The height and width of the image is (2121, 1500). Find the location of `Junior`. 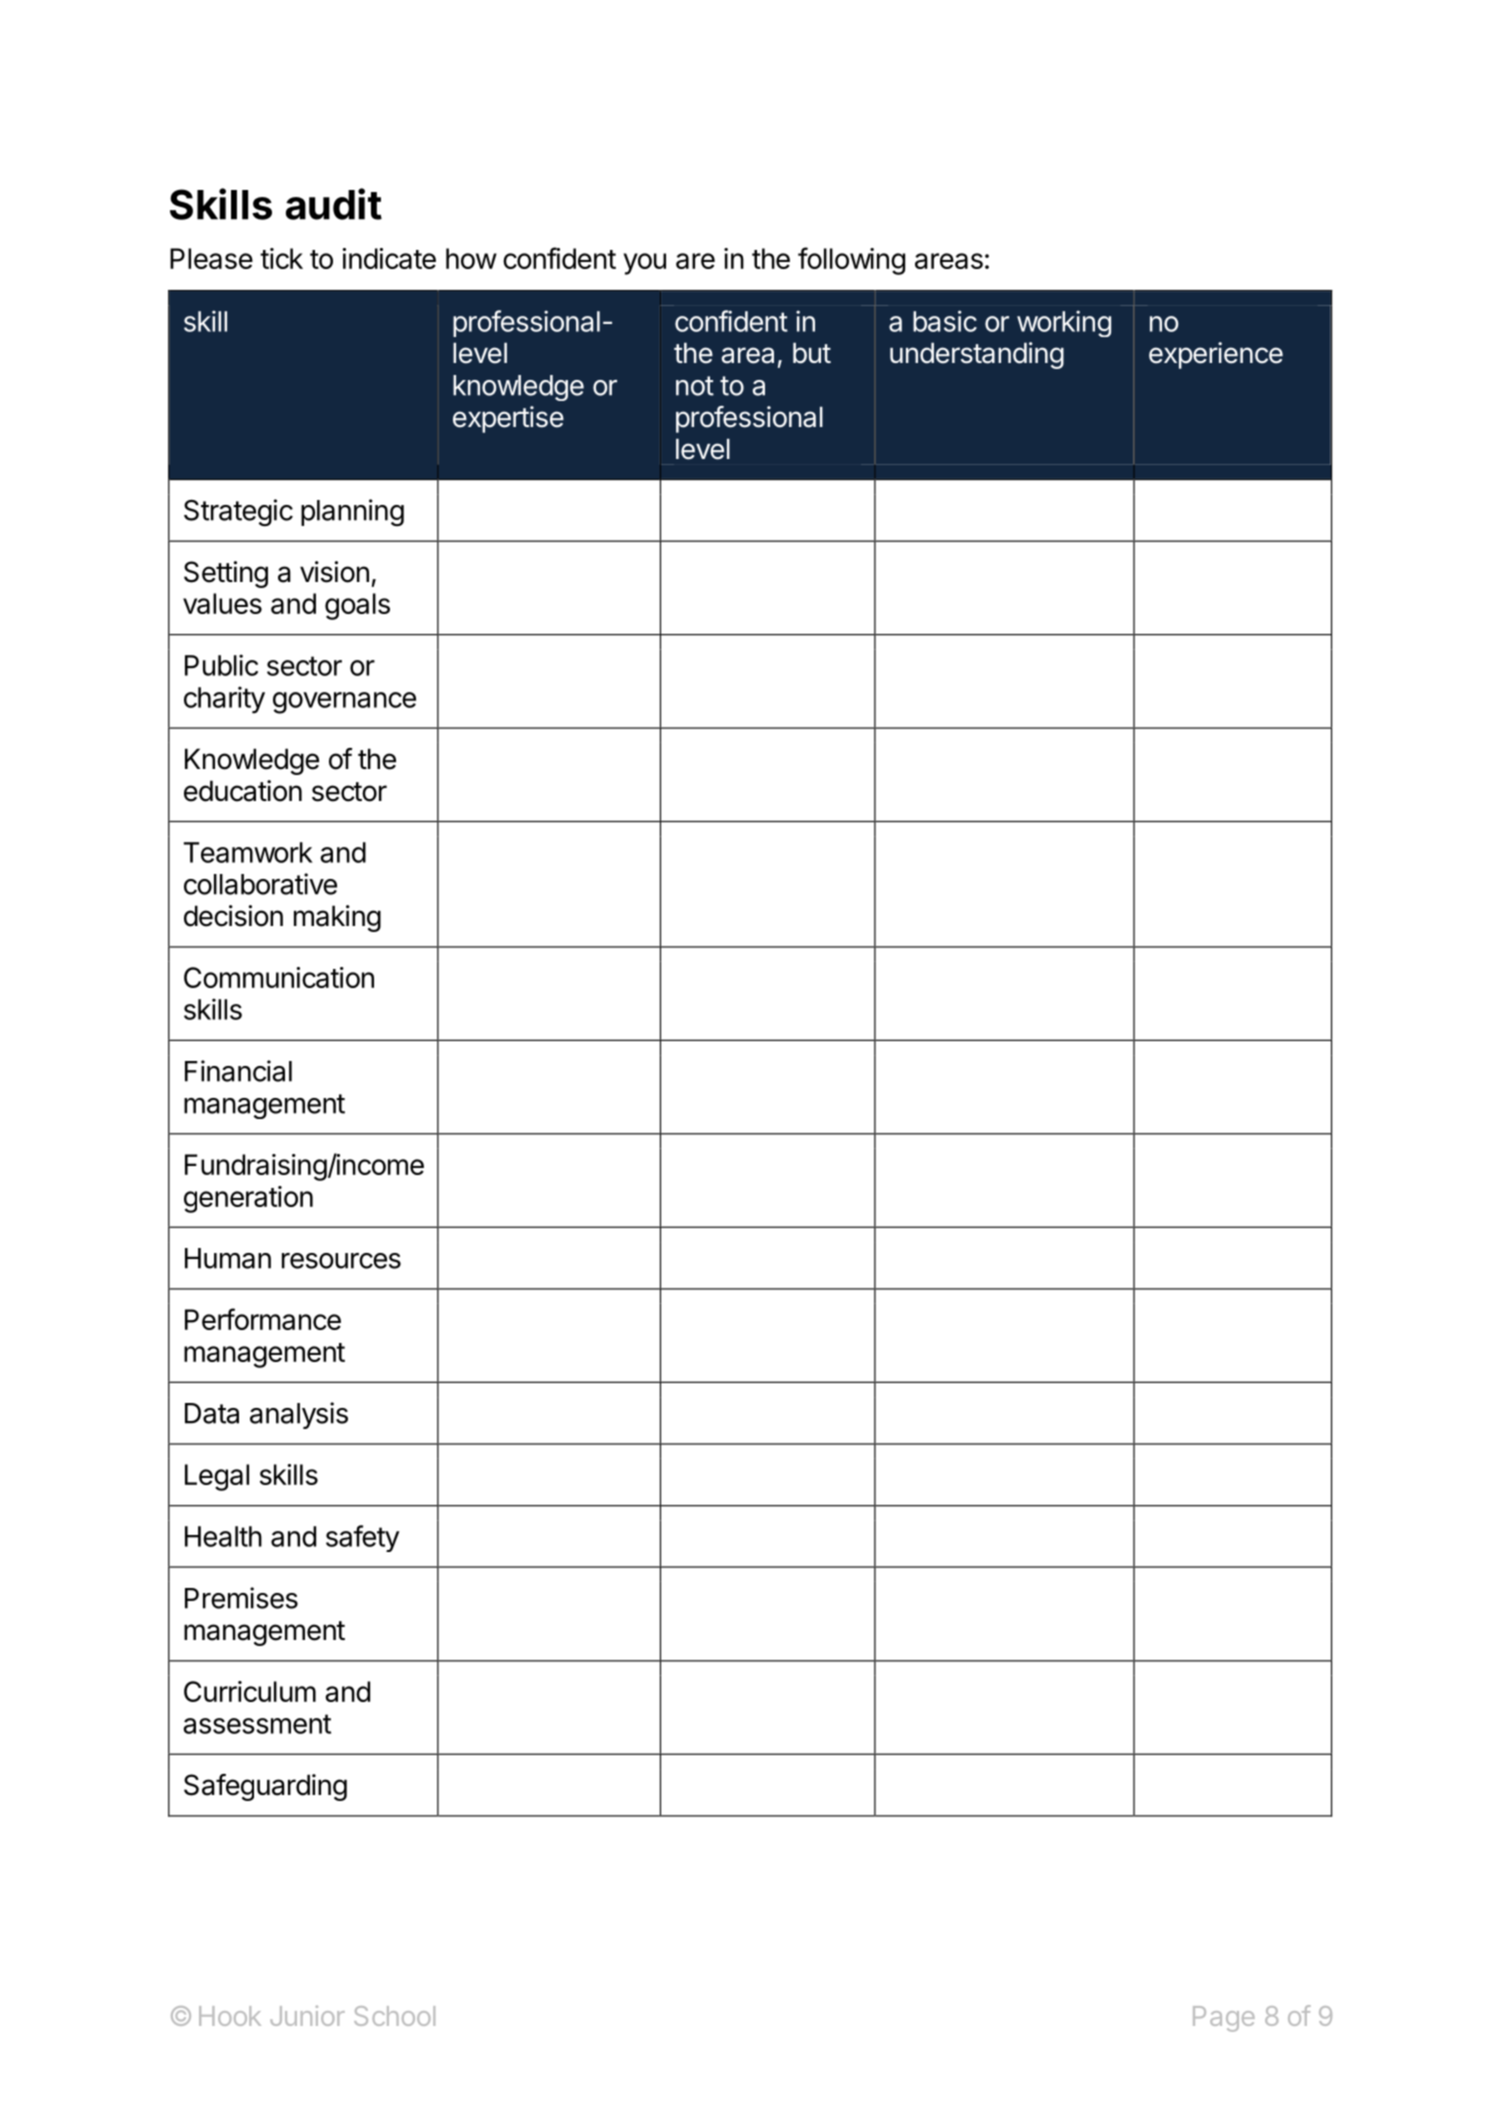

Junior is located at coordinates (307, 2016).
